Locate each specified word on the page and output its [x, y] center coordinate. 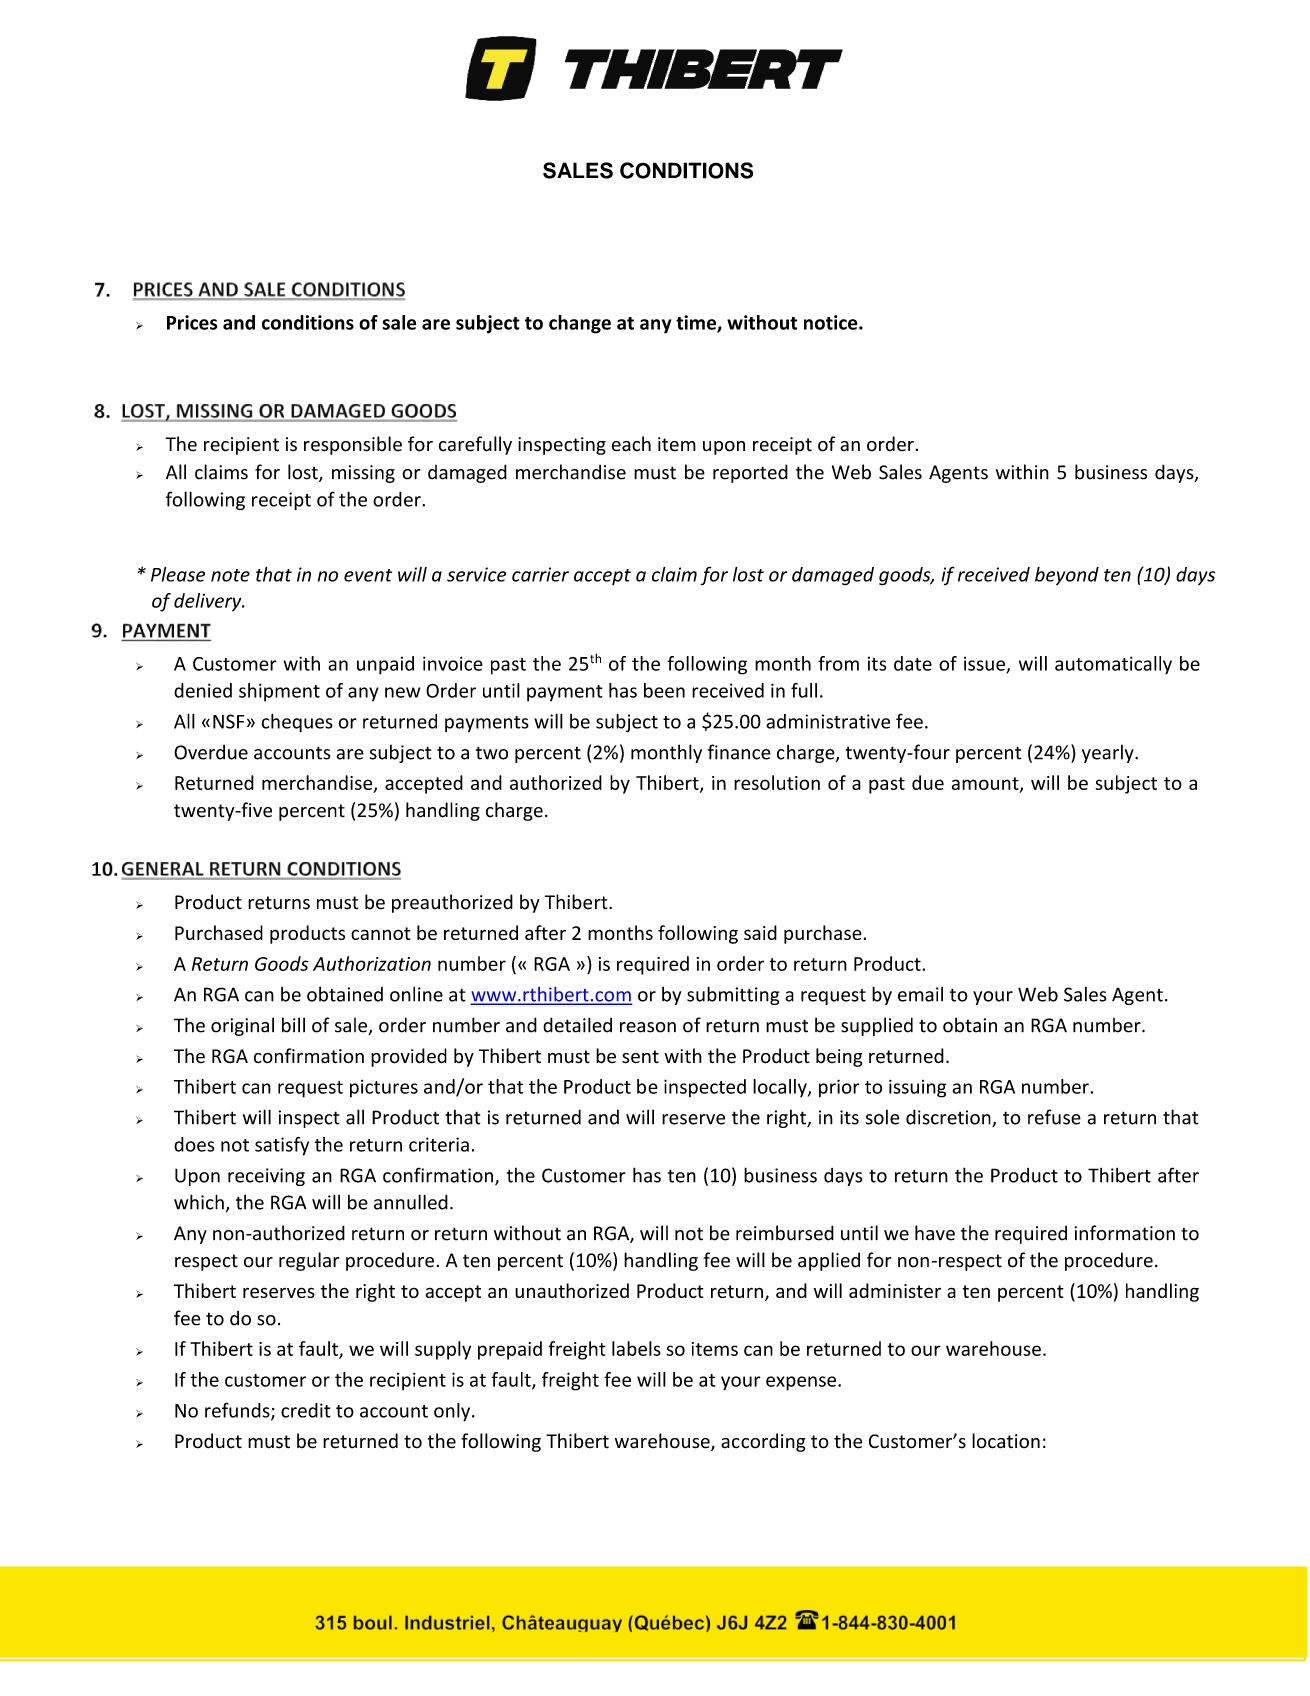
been [664, 690]
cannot [381, 933]
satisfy [282, 1146]
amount [986, 784]
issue [984, 664]
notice [832, 322]
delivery [209, 602]
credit [306, 1410]
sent [640, 1057]
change [580, 324]
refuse [1054, 1117]
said [760, 932]
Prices [192, 322]
